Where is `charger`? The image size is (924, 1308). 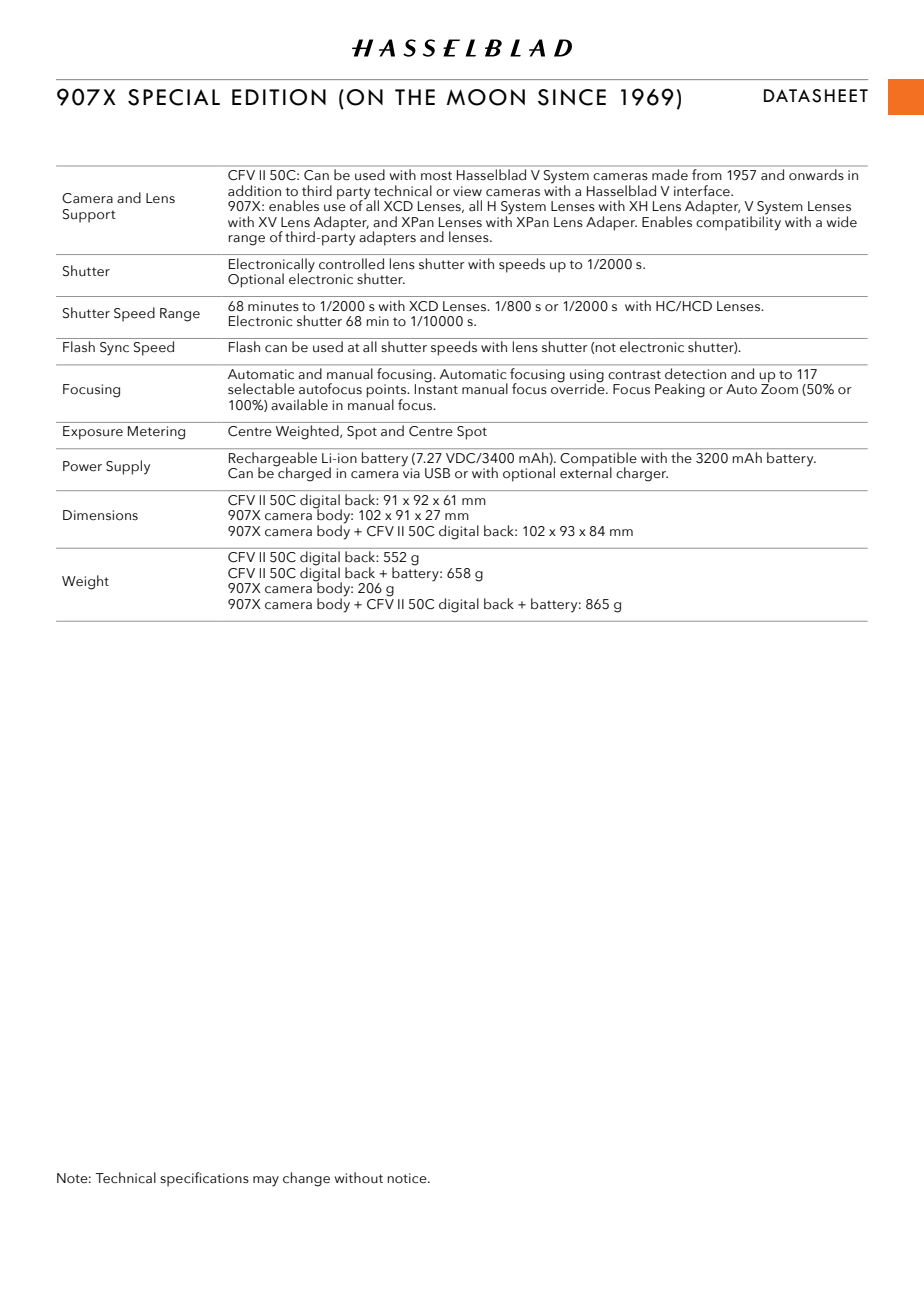
charger is located at coordinates (642, 474).
